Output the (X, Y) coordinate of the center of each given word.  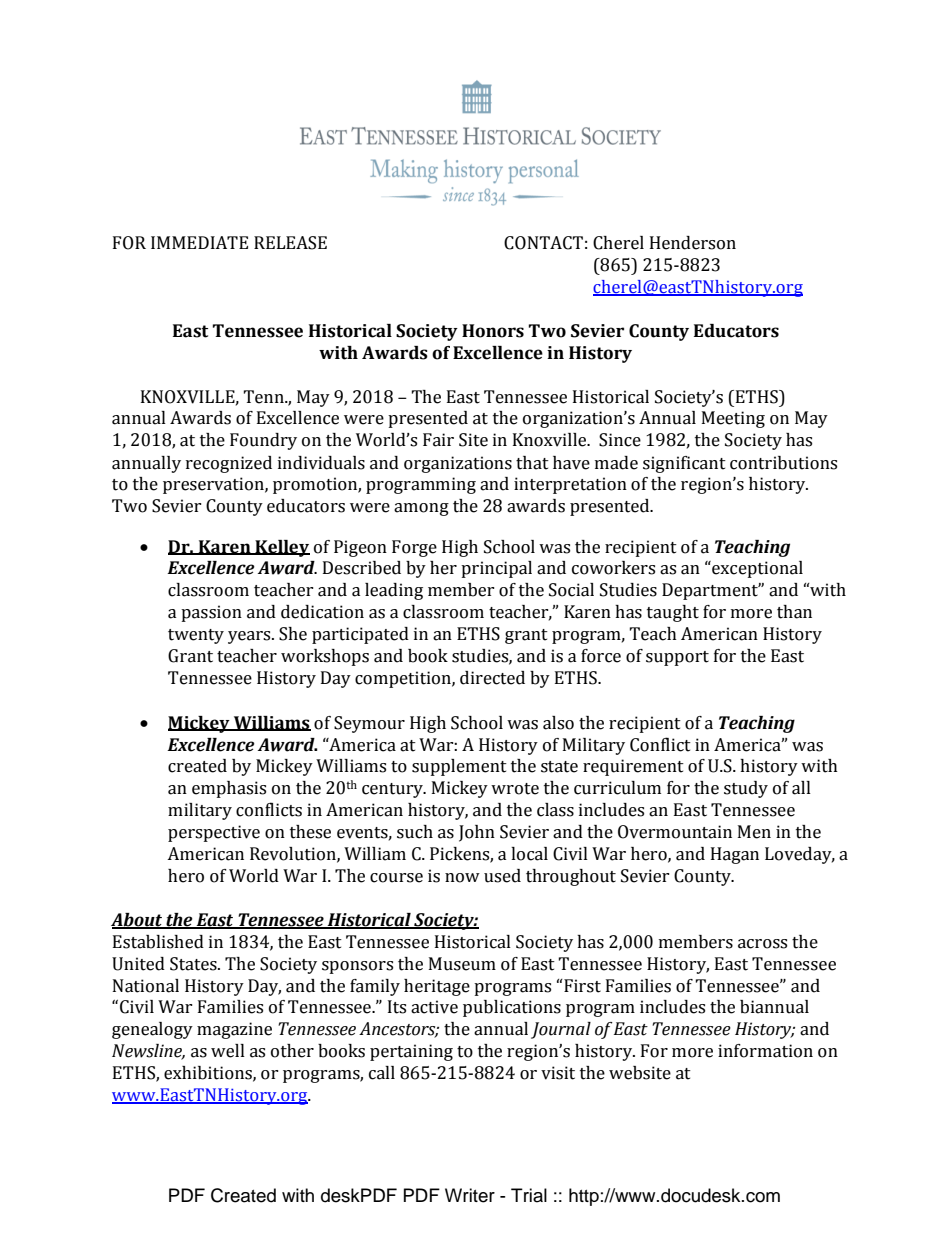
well (228, 1051)
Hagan (735, 855)
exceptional (756, 569)
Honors (493, 331)
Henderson (693, 243)
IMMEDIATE (199, 242)
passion (211, 613)
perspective (214, 833)
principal (496, 569)
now (462, 878)
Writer (470, 1195)
